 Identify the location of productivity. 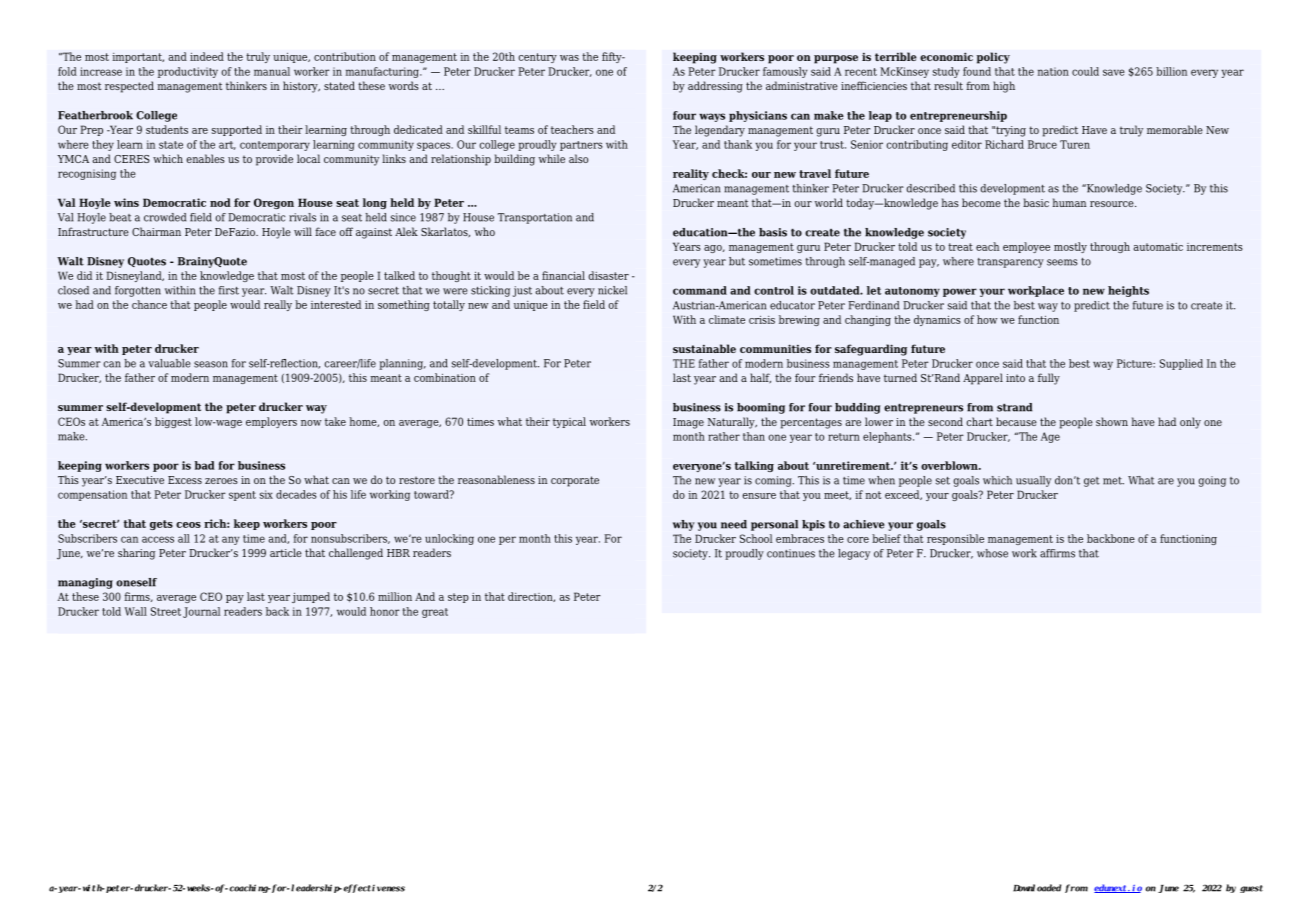
(188, 72).
